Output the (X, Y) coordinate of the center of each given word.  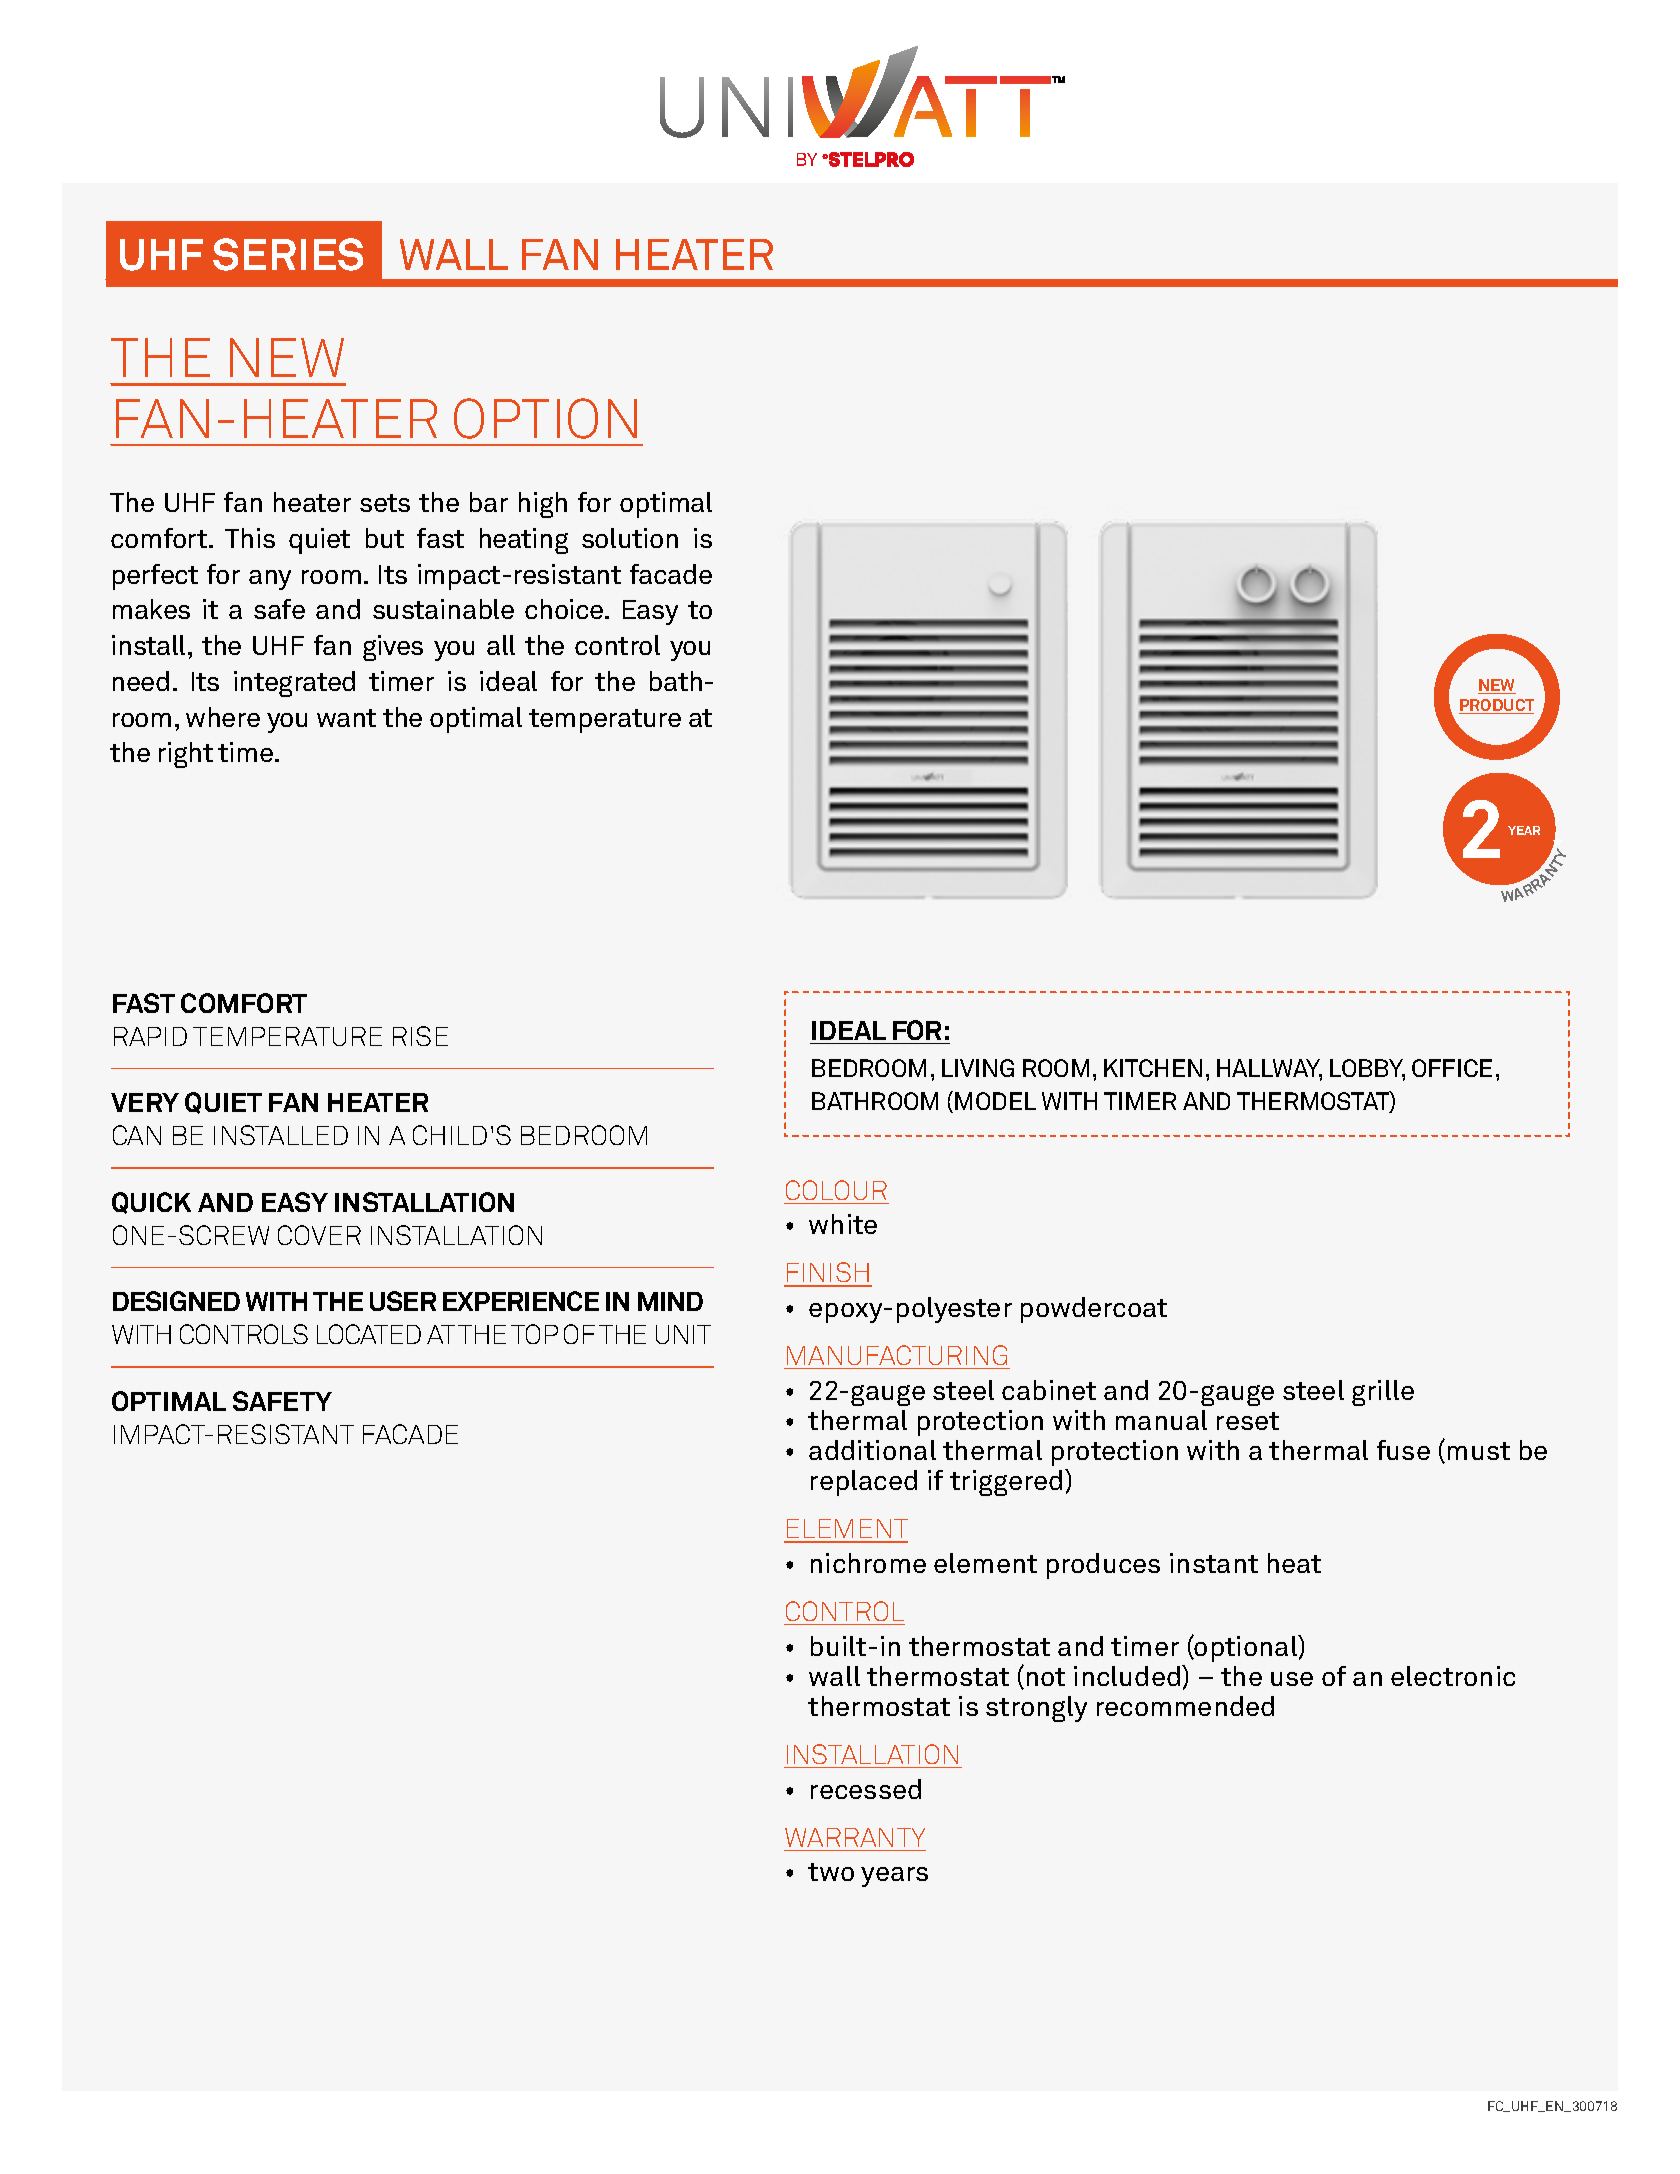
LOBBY (1367, 1069)
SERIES (288, 254)
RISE (420, 1036)
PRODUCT (1496, 706)
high (543, 505)
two (831, 1872)
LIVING (978, 1068)
